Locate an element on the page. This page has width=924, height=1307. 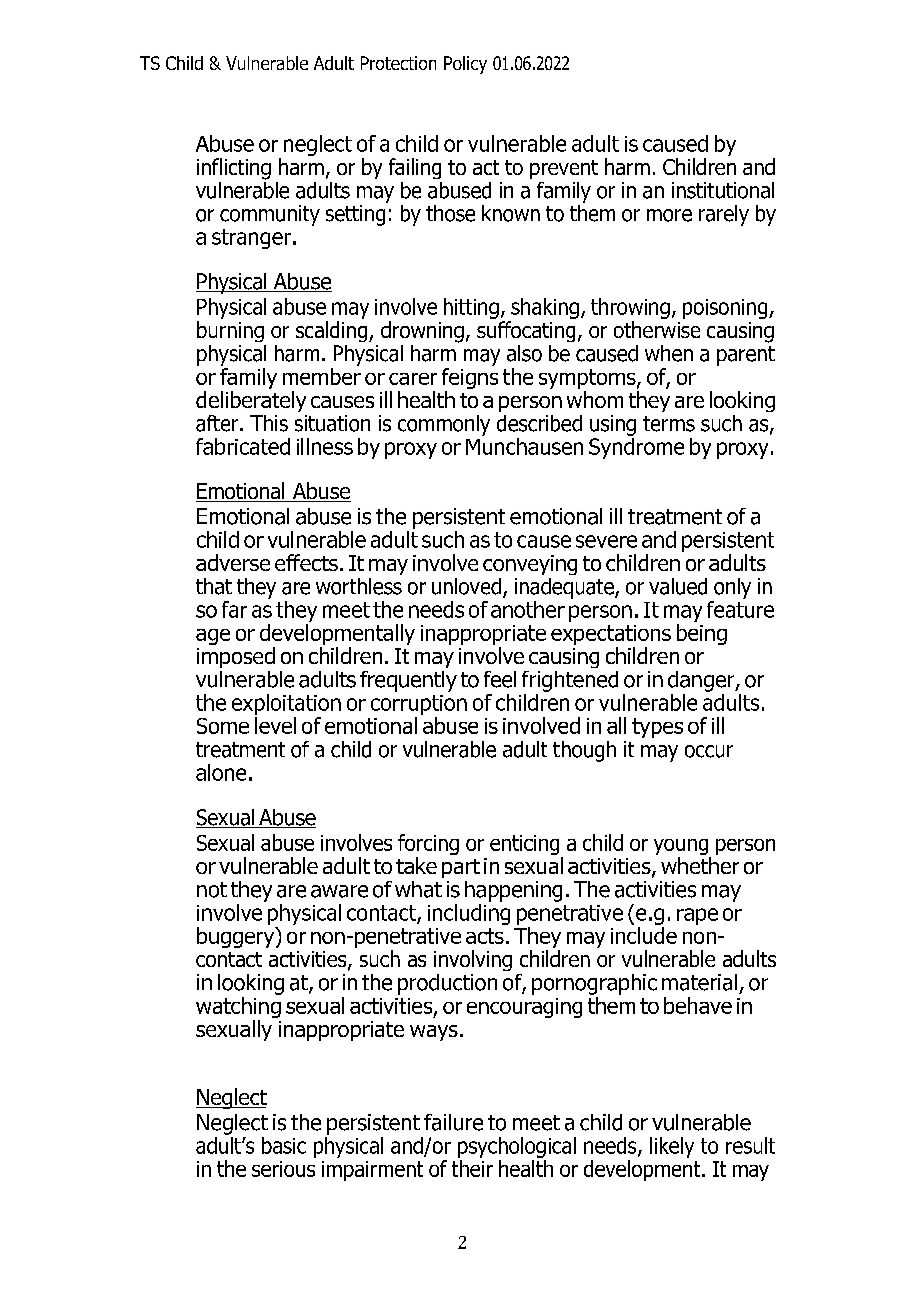
institutional is located at coordinates (723, 190).
